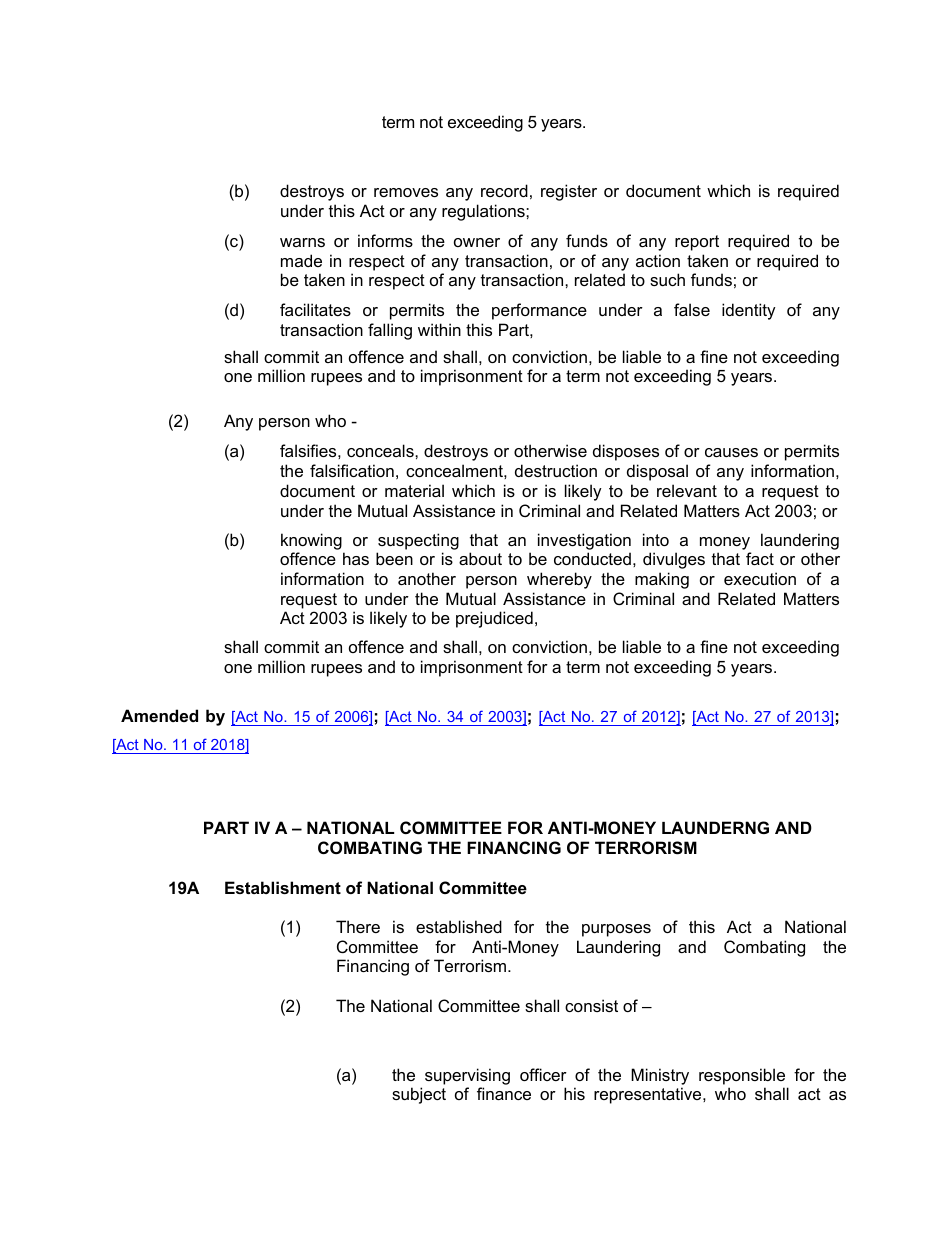 The width and height of the screenshot is (952, 1233). Describe the element at coordinates (467, 1076) in the screenshot. I see `supervising` at that location.
